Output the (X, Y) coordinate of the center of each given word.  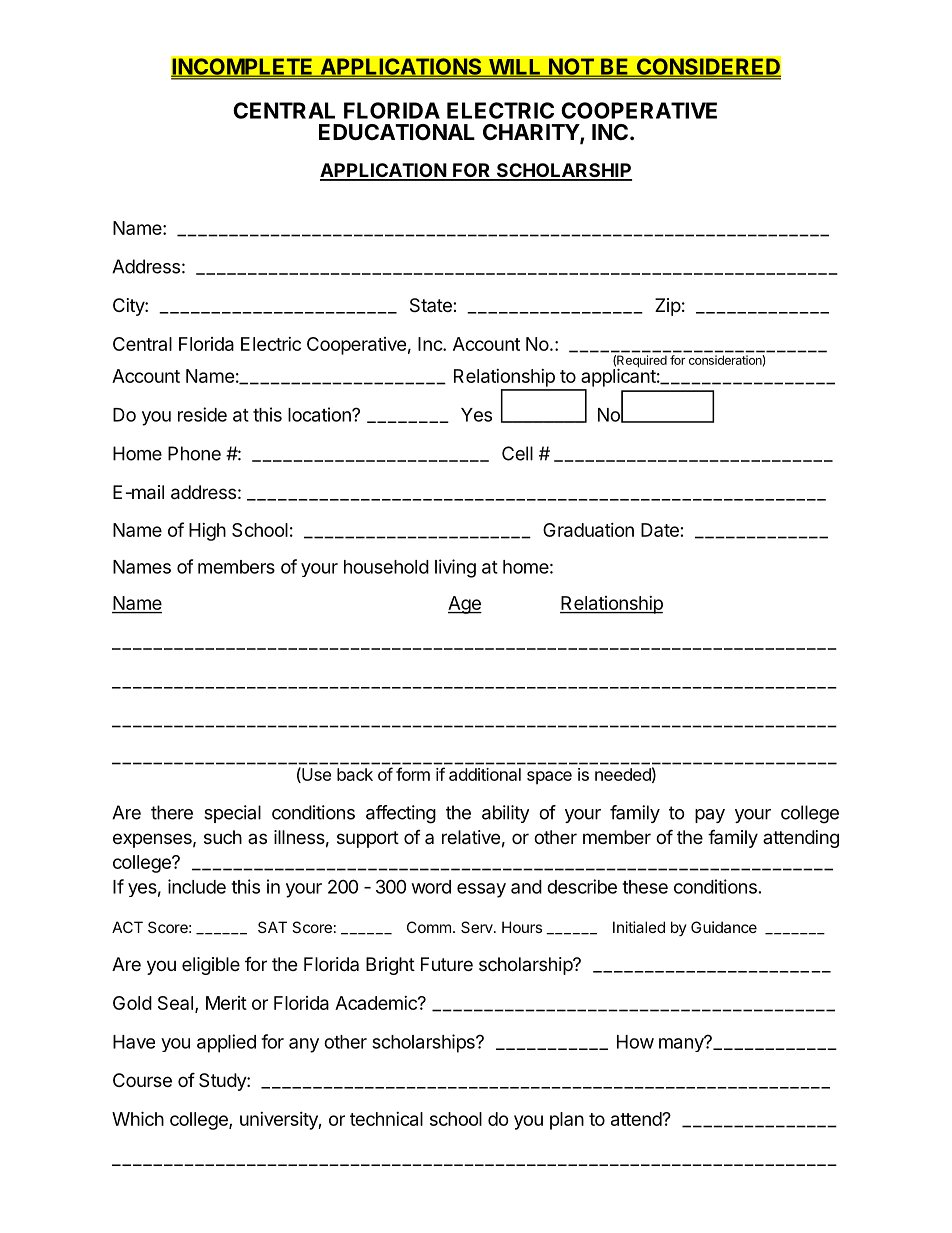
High (207, 532)
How (635, 1042)
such (223, 837)
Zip (668, 307)
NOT (571, 67)
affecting (401, 814)
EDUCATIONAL (397, 132)
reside (202, 414)
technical (386, 1119)
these (645, 887)
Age (465, 605)
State (432, 305)
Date (660, 530)
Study (223, 1082)
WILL (514, 68)
